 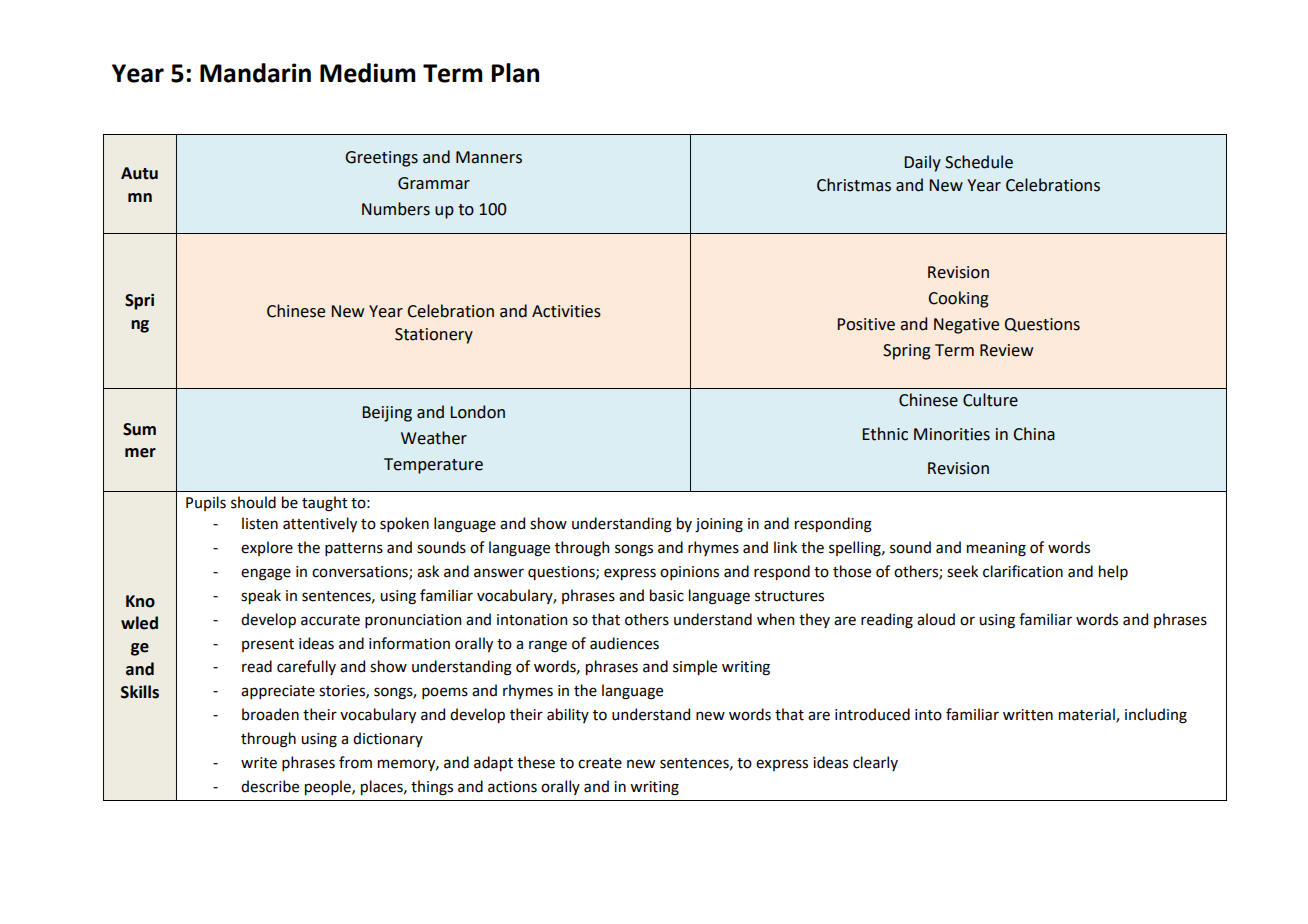 I want to click on Activities, so click(x=566, y=311).
